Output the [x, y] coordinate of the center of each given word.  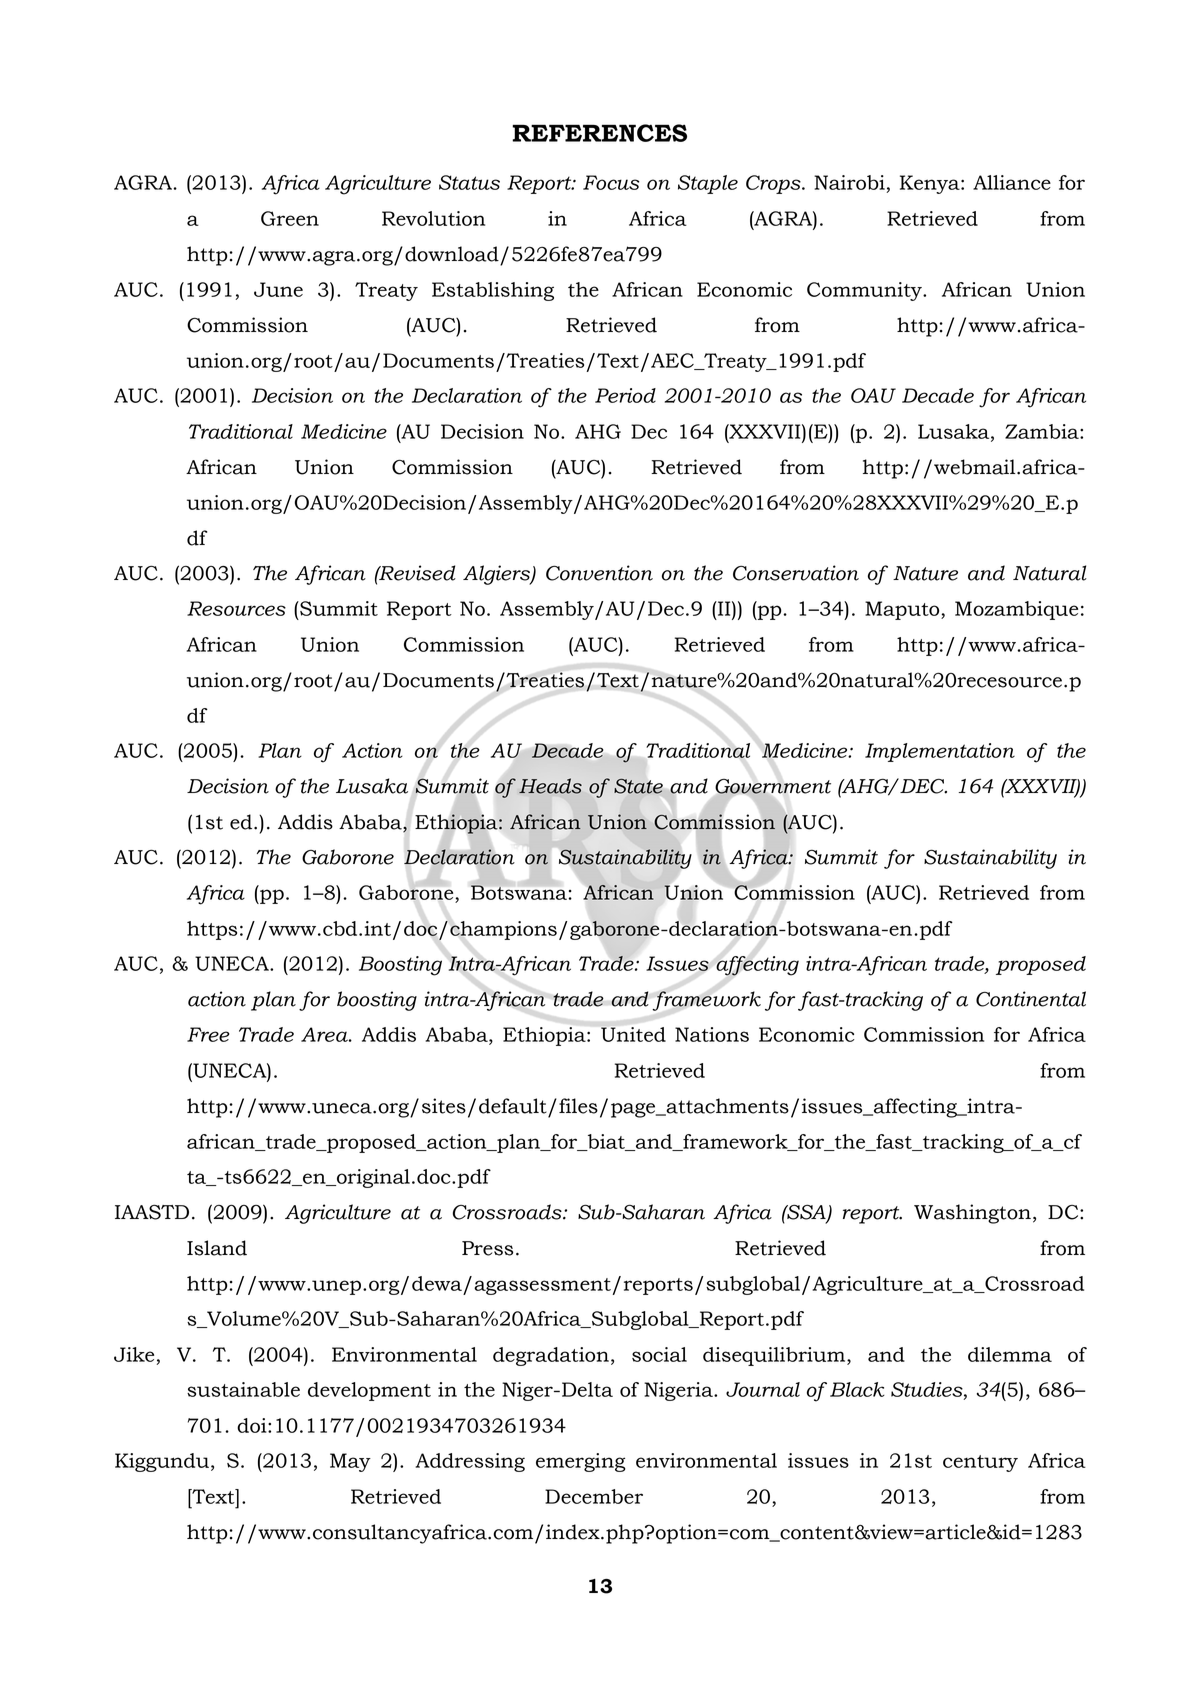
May [350, 1462]
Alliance [1012, 182]
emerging [581, 1462]
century [980, 1463]
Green [290, 218]
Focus [611, 182]
